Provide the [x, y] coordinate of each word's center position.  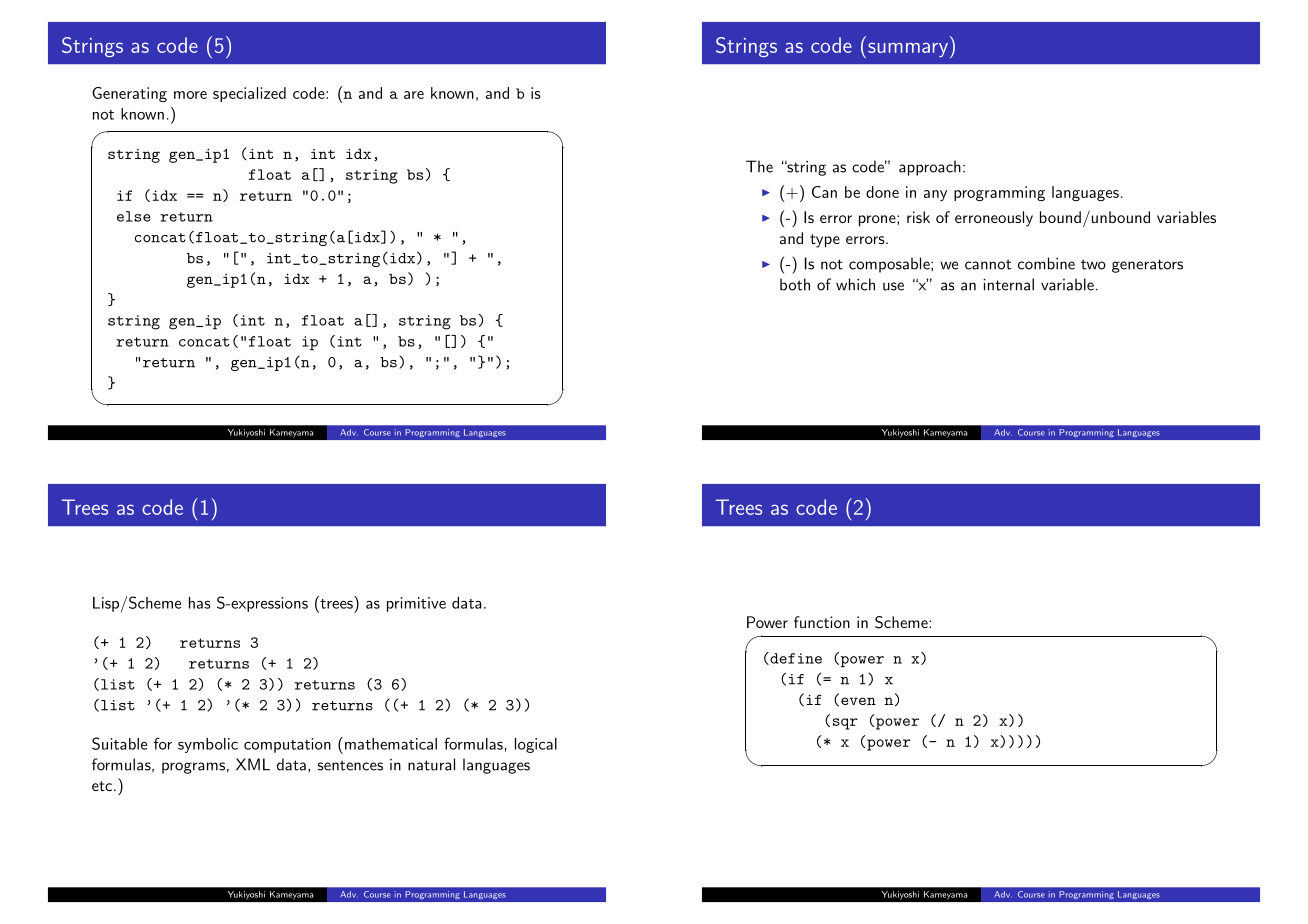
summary [908, 49]
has [200, 603]
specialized [249, 94]
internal [1008, 284]
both [795, 284]
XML [253, 764]
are [414, 95]
